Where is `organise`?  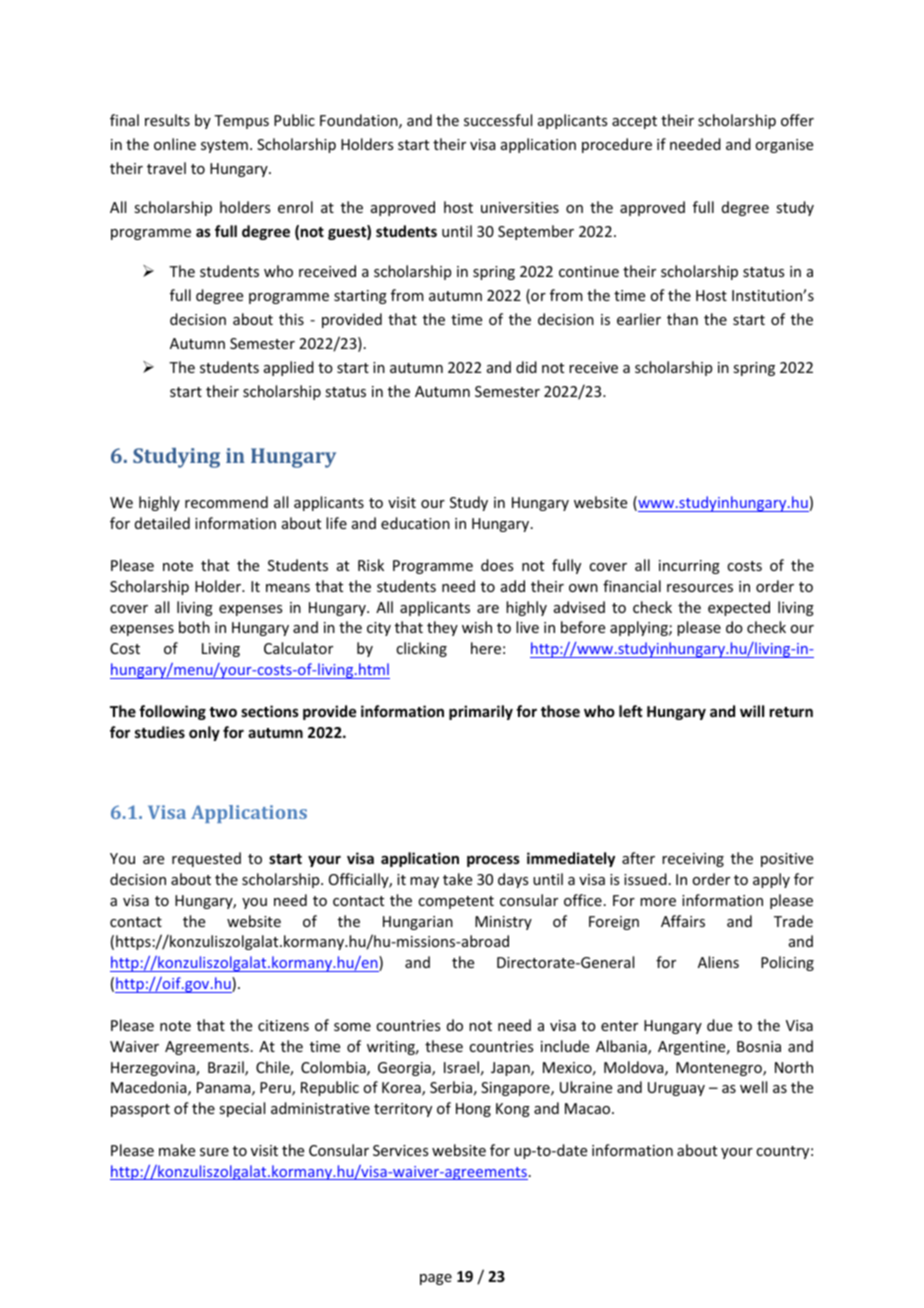
organise is located at coordinates (784, 146).
